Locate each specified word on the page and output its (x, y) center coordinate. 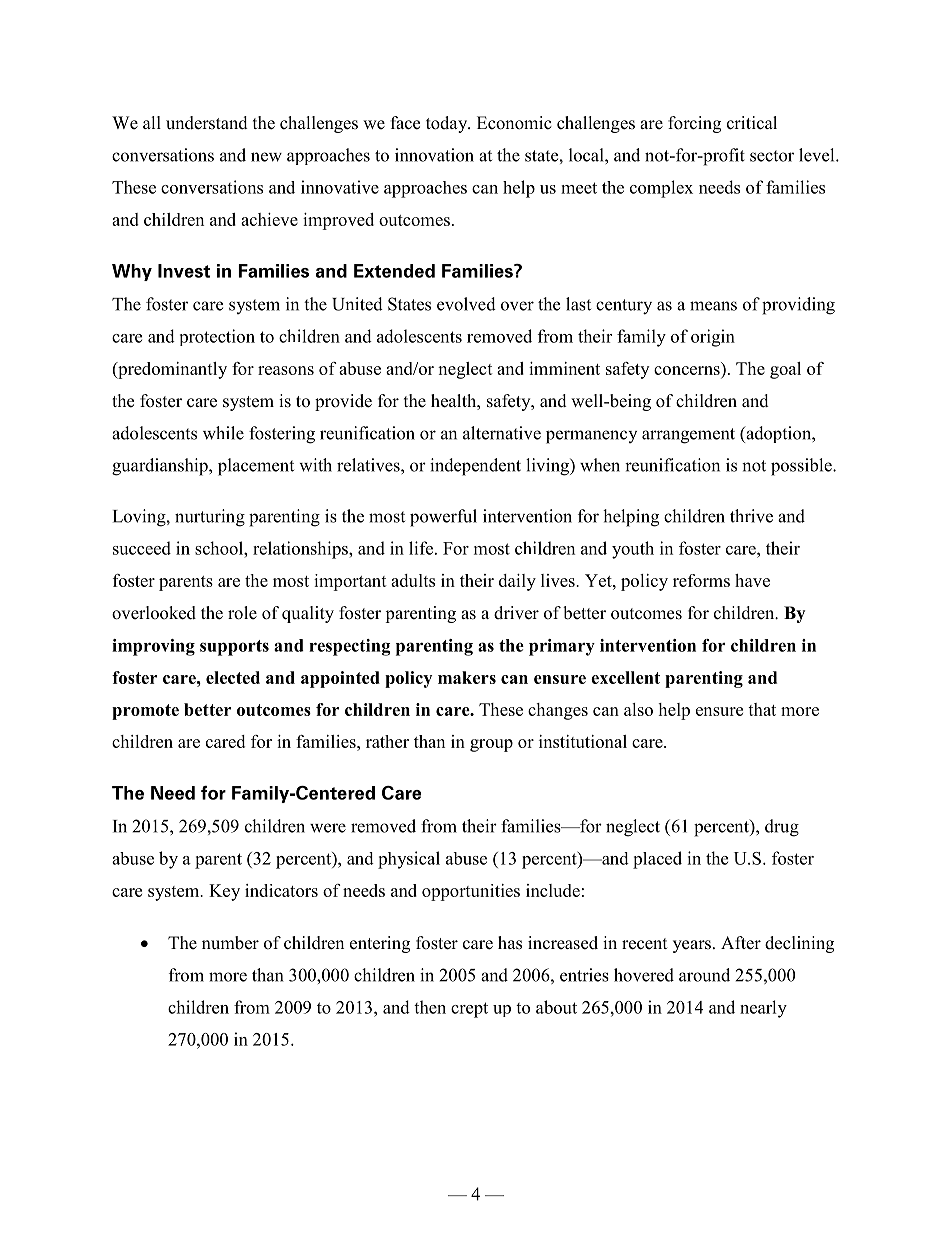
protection (217, 337)
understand (207, 123)
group (491, 745)
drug (782, 828)
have (752, 580)
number (230, 943)
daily (517, 582)
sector (772, 156)
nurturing (210, 518)
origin (713, 338)
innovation (434, 155)
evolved (466, 304)
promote (145, 712)
